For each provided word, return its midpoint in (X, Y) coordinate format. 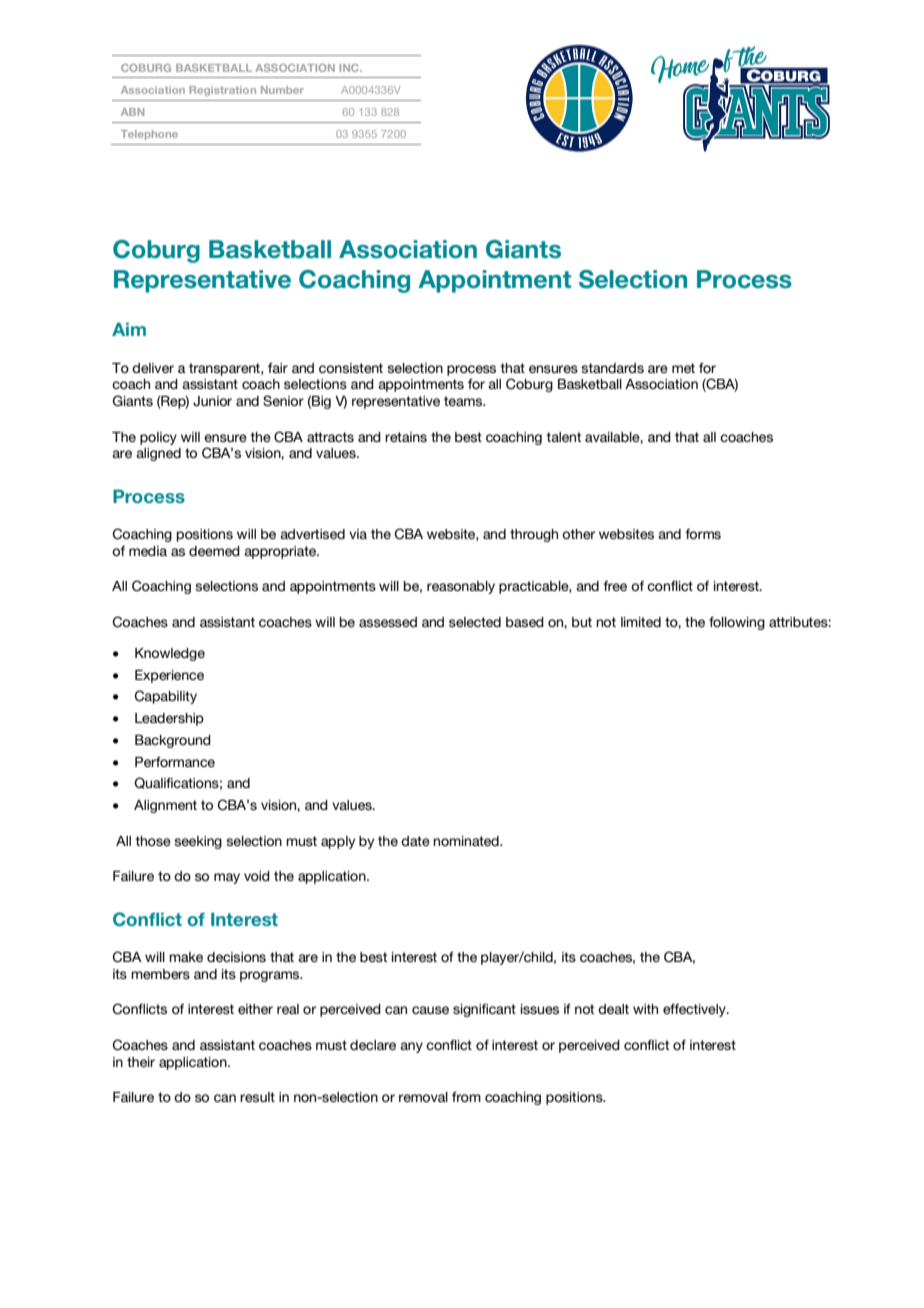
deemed (214, 551)
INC (350, 68)
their (141, 1062)
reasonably (461, 587)
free (615, 586)
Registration (222, 91)
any (411, 1047)
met (683, 368)
